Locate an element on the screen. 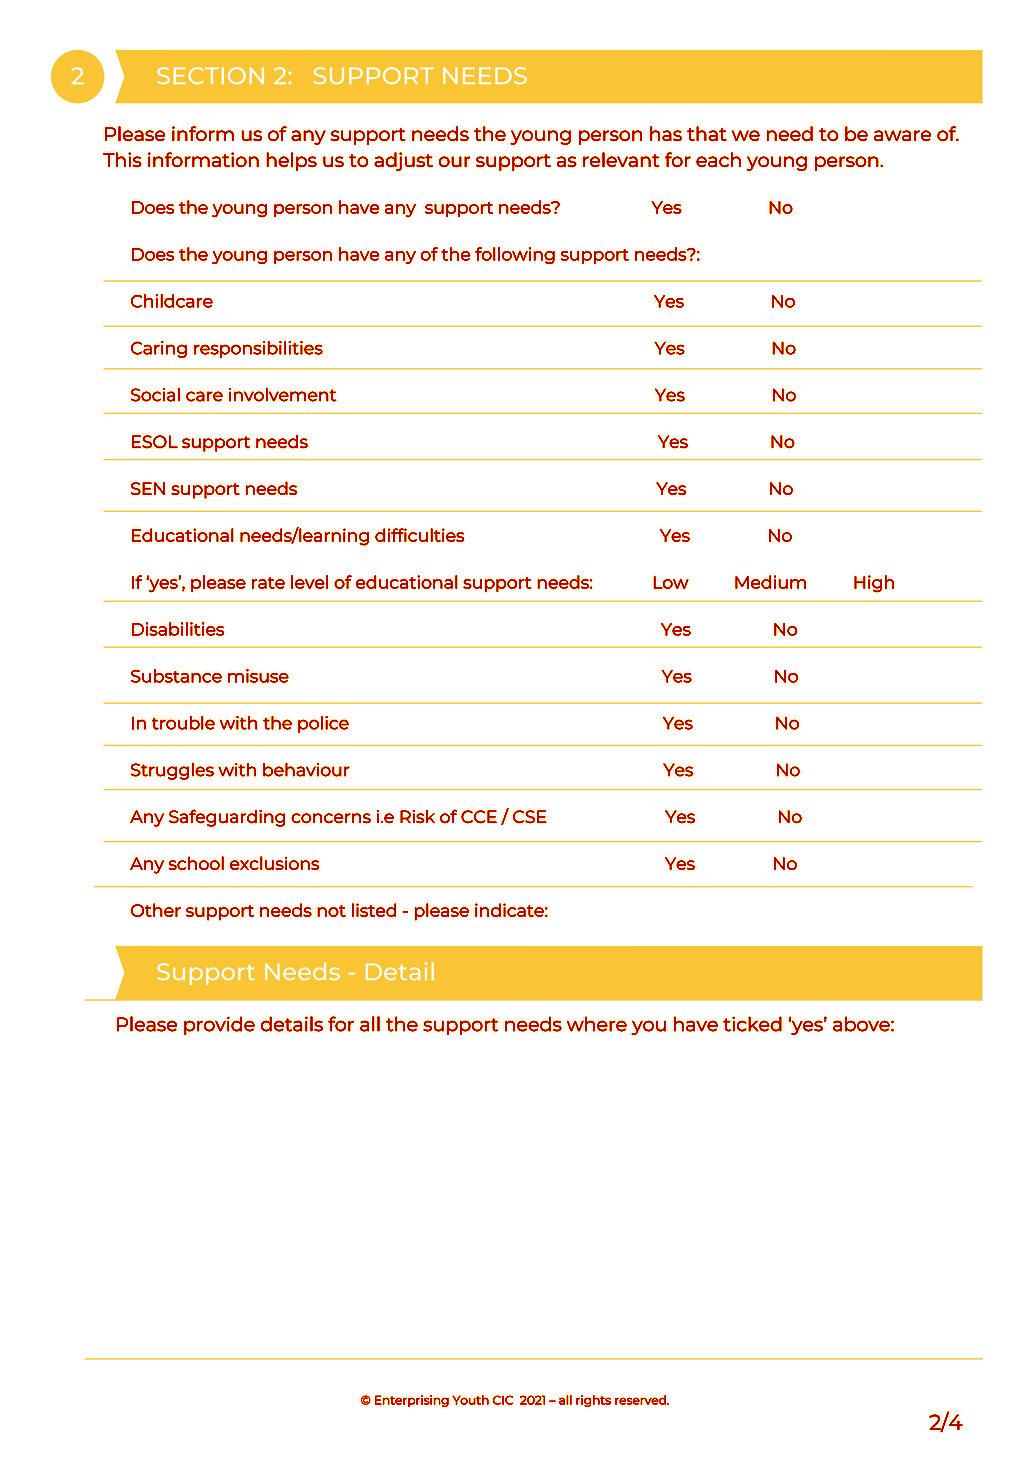  Other is located at coordinates (156, 910).
